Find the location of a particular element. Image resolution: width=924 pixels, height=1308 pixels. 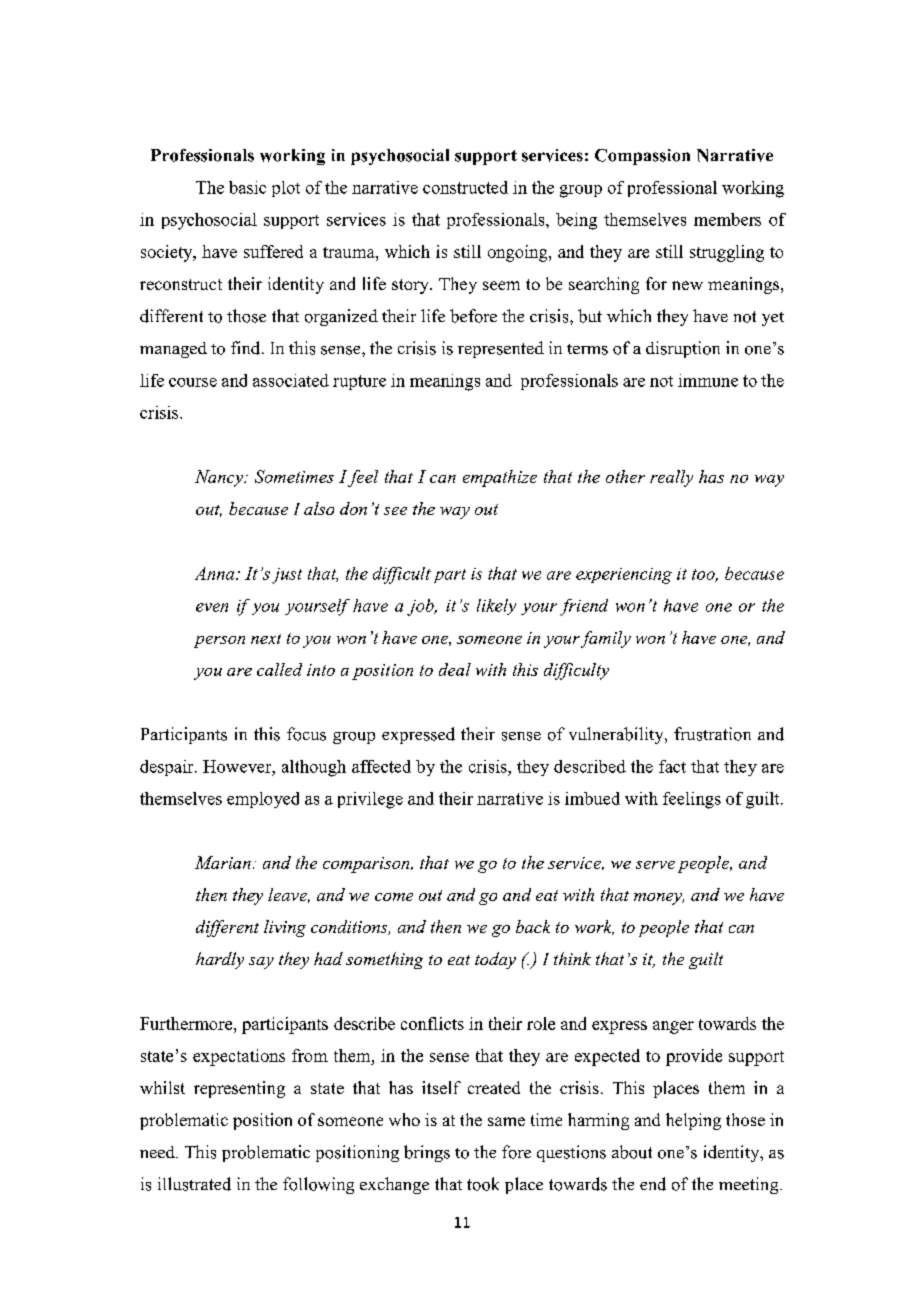

serve is located at coordinates (655, 865).
